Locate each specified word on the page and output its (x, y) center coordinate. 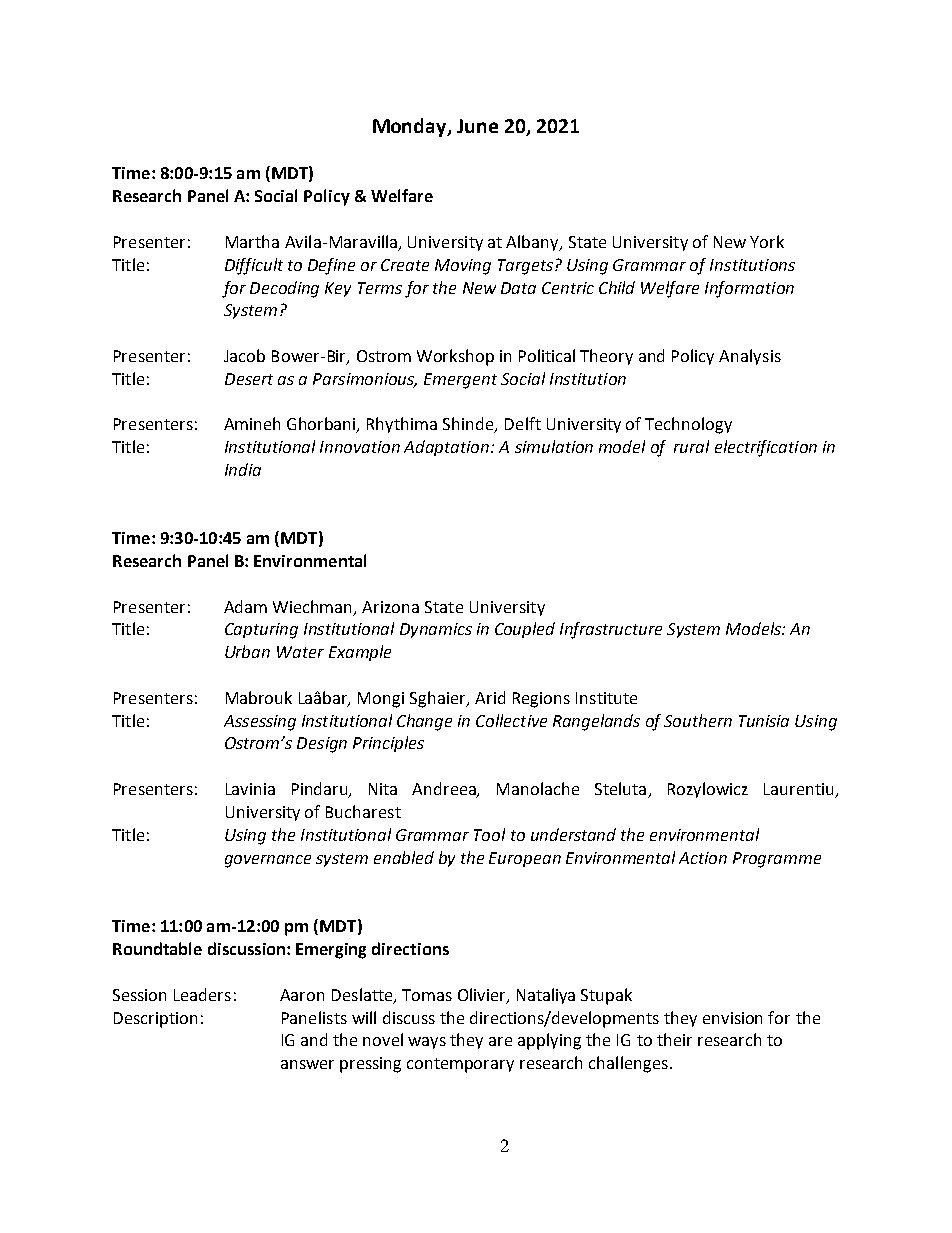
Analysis (750, 357)
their (674, 1039)
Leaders (202, 994)
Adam (245, 606)
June (477, 126)
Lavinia (250, 789)
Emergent (460, 381)
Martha (252, 241)
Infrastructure (611, 630)
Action (703, 858)
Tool (489, 834)
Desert (249, 379)
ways (427, 1043)
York (767, 241)
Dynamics (436, 630)
